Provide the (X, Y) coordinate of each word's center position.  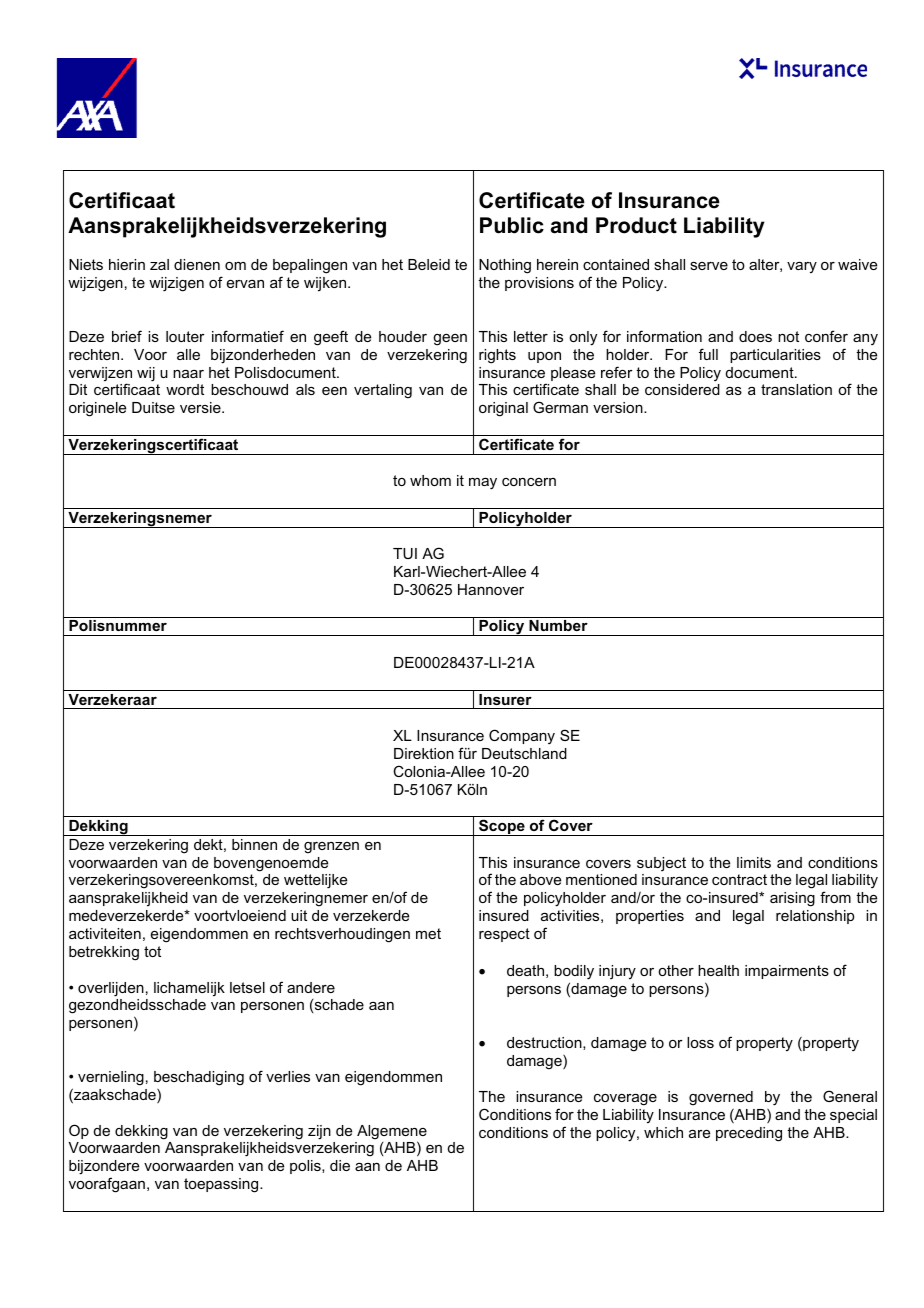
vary (802, 267)
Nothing (505, 266)
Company (522, 736)
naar (188, 374)
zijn (319, 1132)
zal (159, 264)
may (483, 484)
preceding (749, 1134)
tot (152, 951)
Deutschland (524, 753)
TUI (405, 553)
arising (792, 899)
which (663, 1132)
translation (796, 389)
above (540, 879)
